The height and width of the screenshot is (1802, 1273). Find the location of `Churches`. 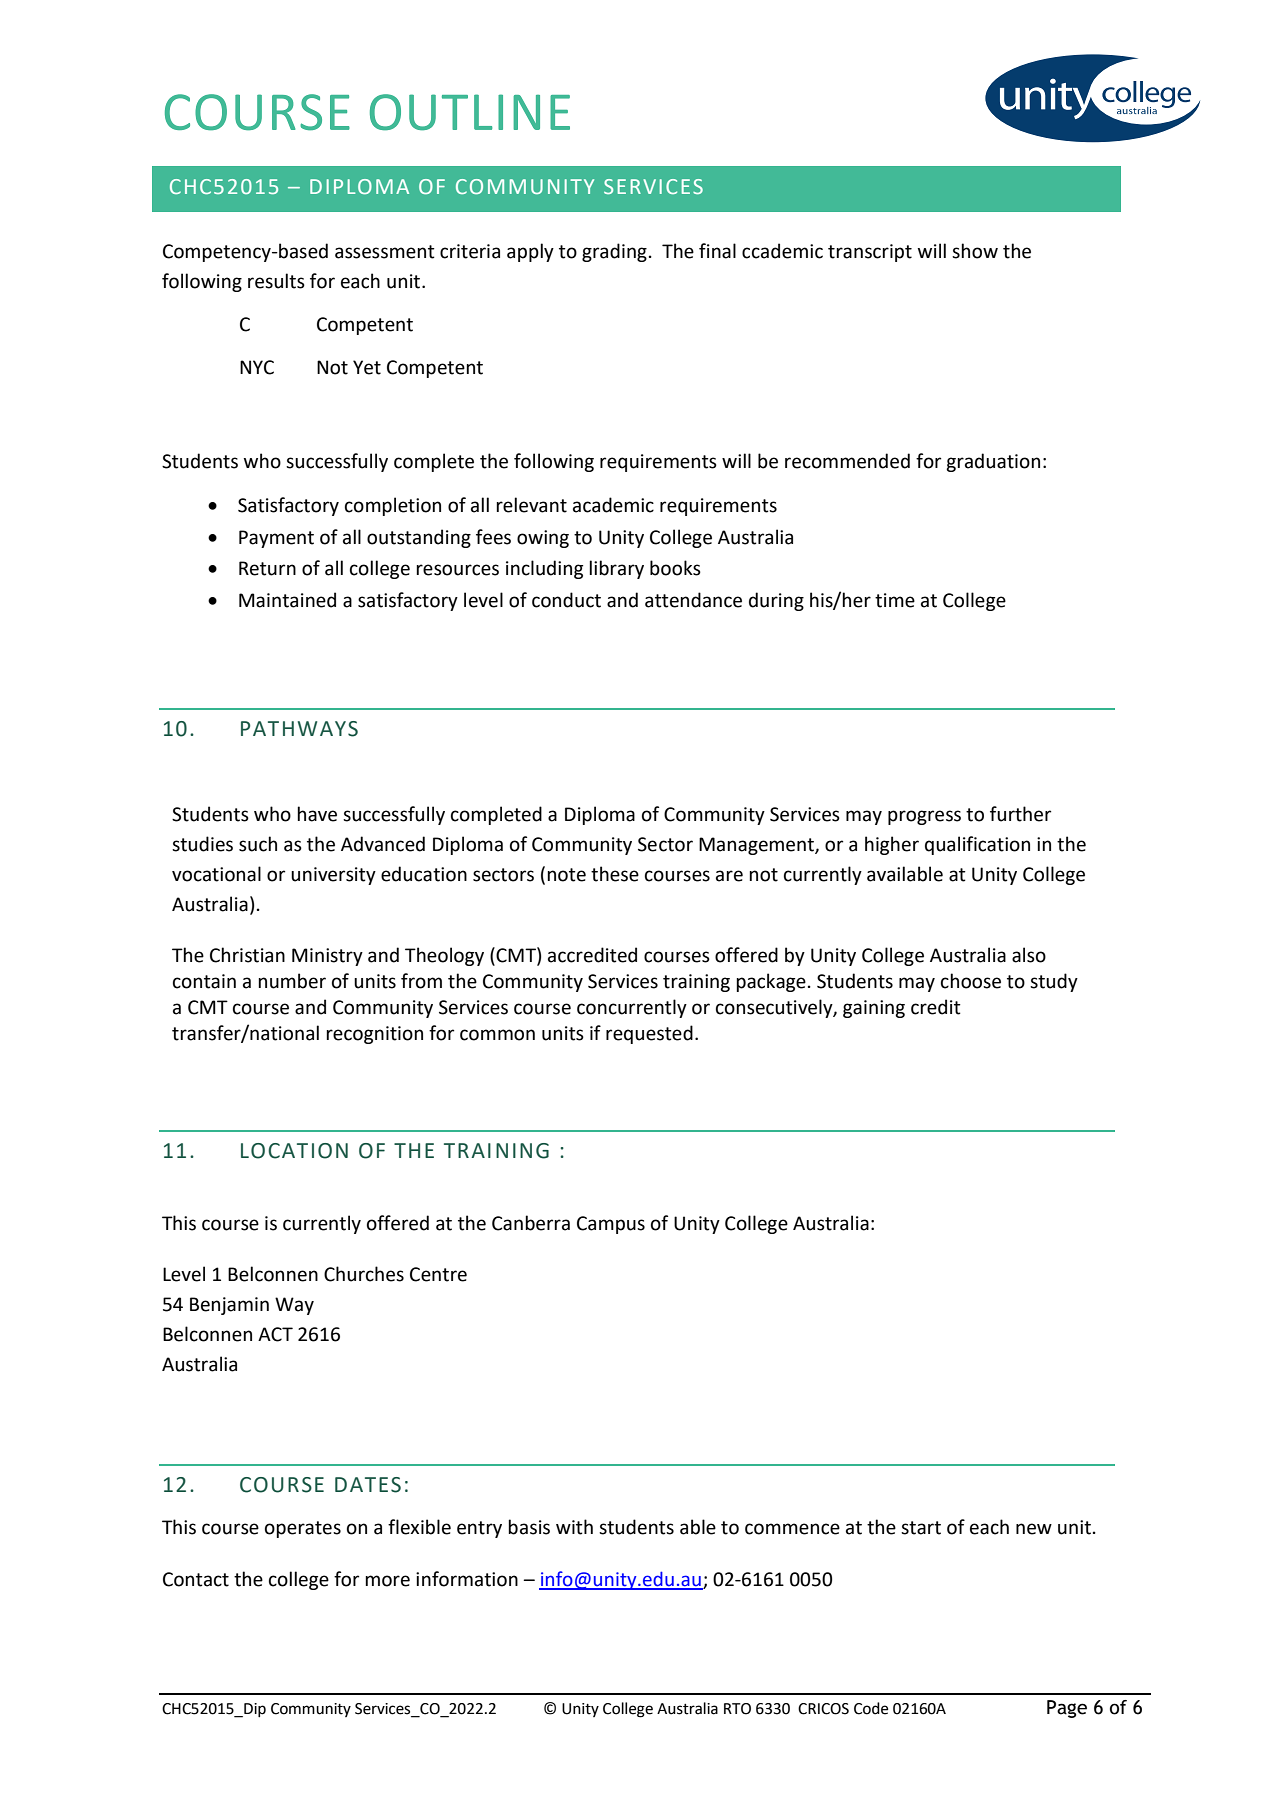

Churches is located at coordinates (364, 1274).
